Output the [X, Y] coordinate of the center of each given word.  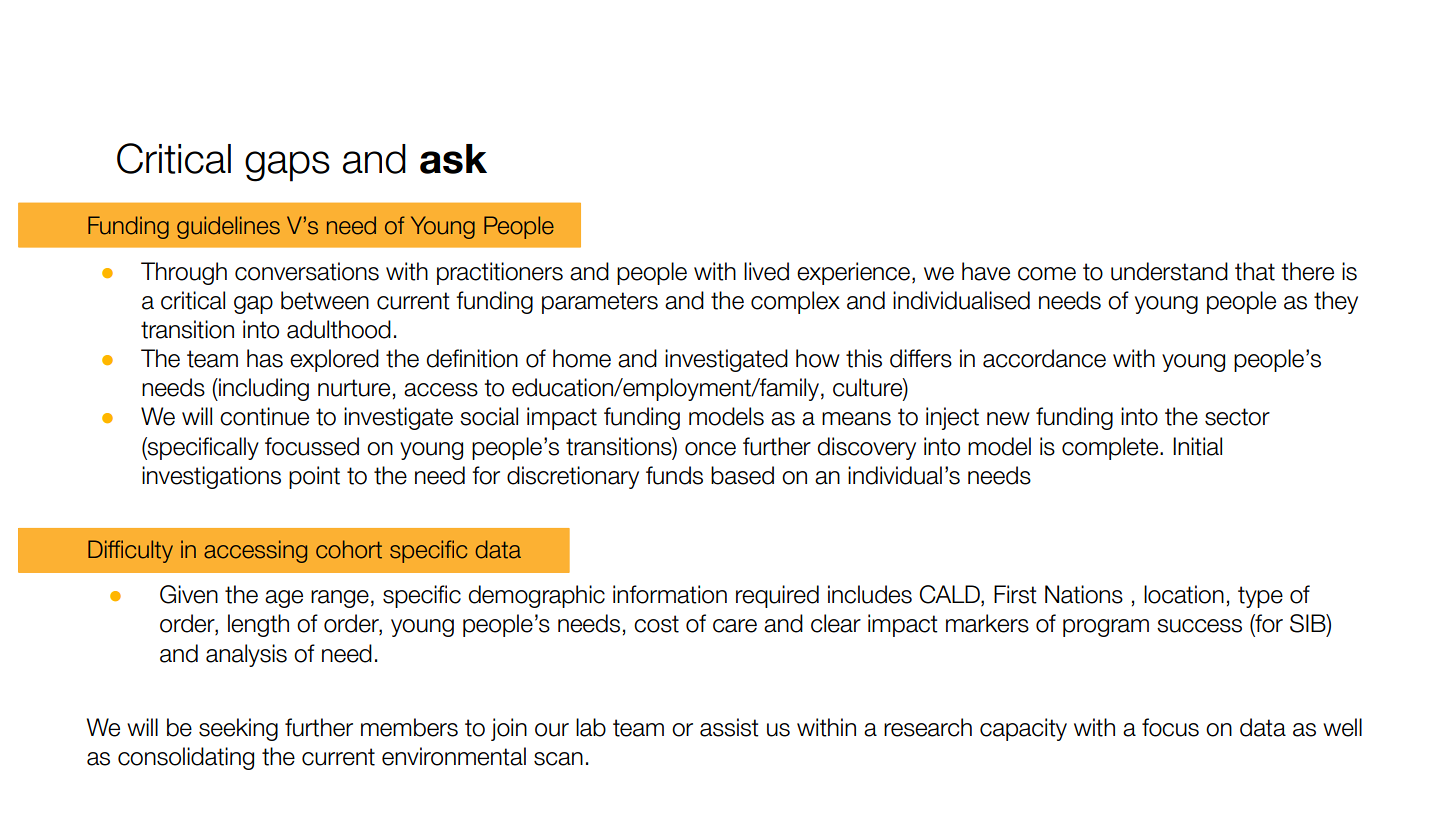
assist [729, 727]
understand [1169, 271]
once [710, 449]
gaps [287, 166]
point [314, 477]
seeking [238, 729]
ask [453, 159]
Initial [1197, 446]
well [1342, 727]
